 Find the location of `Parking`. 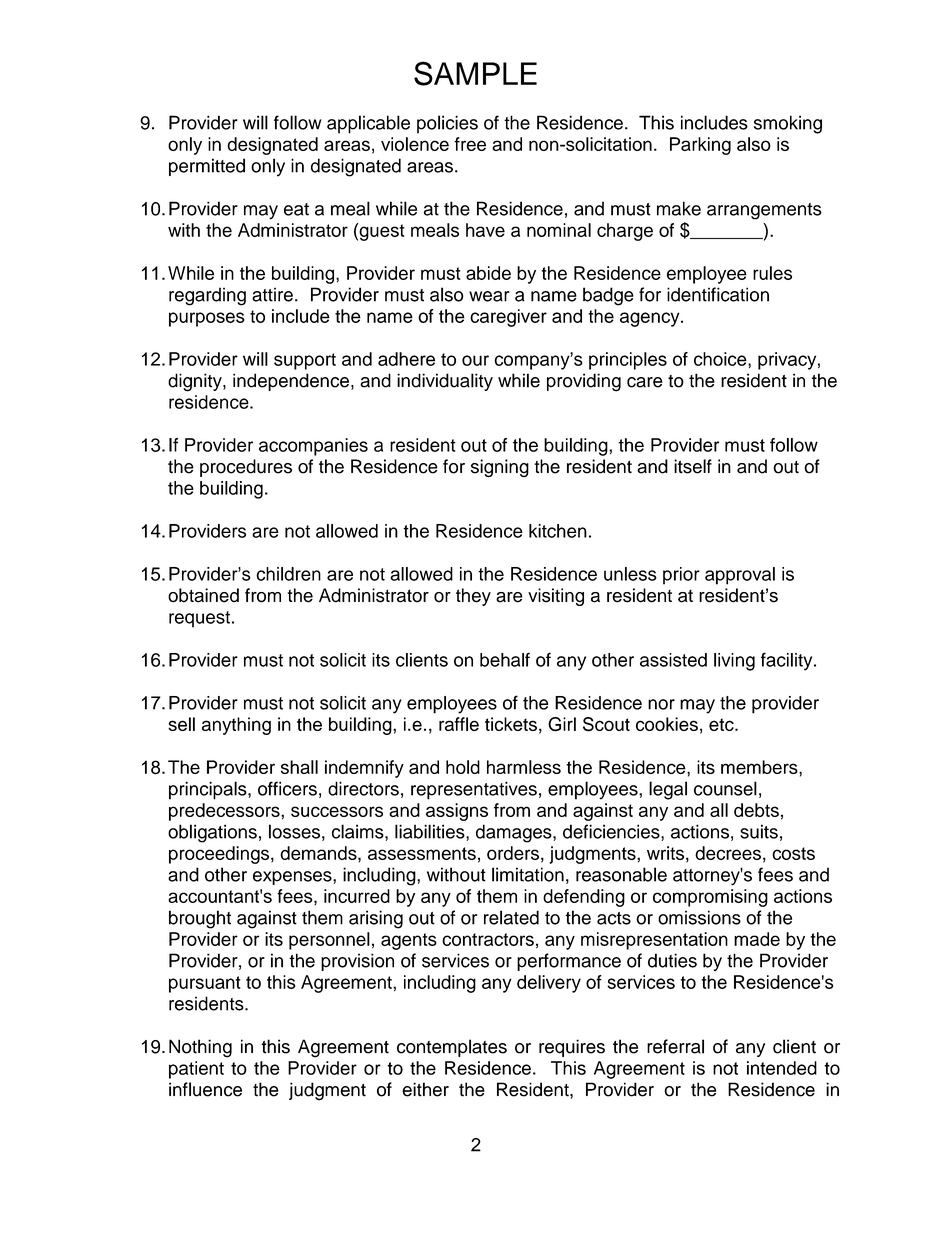

Parking is located at coordinates (700, 146).
